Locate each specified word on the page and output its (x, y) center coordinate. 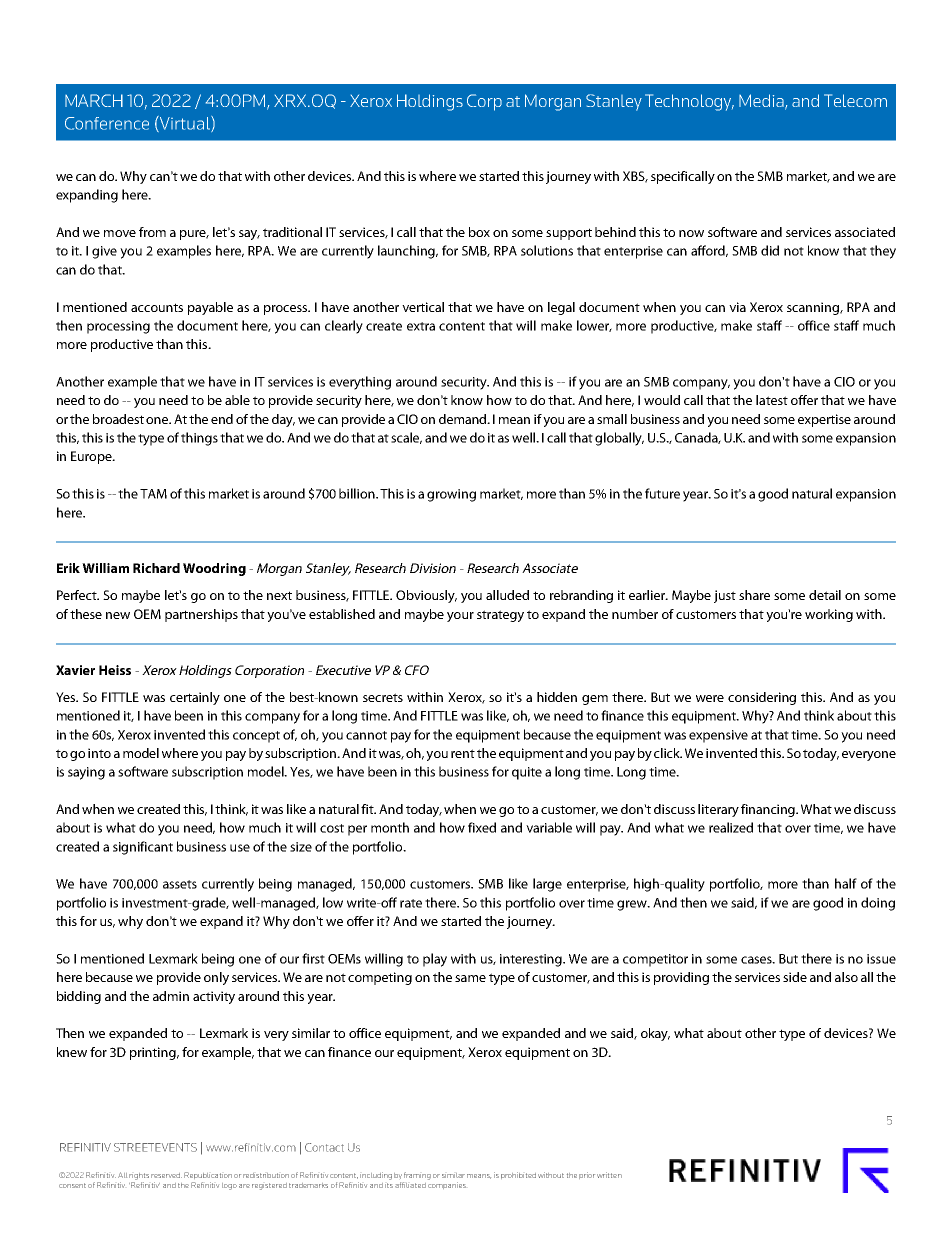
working (829, 615)
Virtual (185, 124)
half (846, 883)
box (479, 232)
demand (464, 419)
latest (772, 400)
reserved (166, 1175)
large (547, 885)
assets (180, 884)
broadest (118, 419)
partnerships (201, 615)
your (460, 617)
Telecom (855, 100)
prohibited (518, 1175)
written (609, 1175)
